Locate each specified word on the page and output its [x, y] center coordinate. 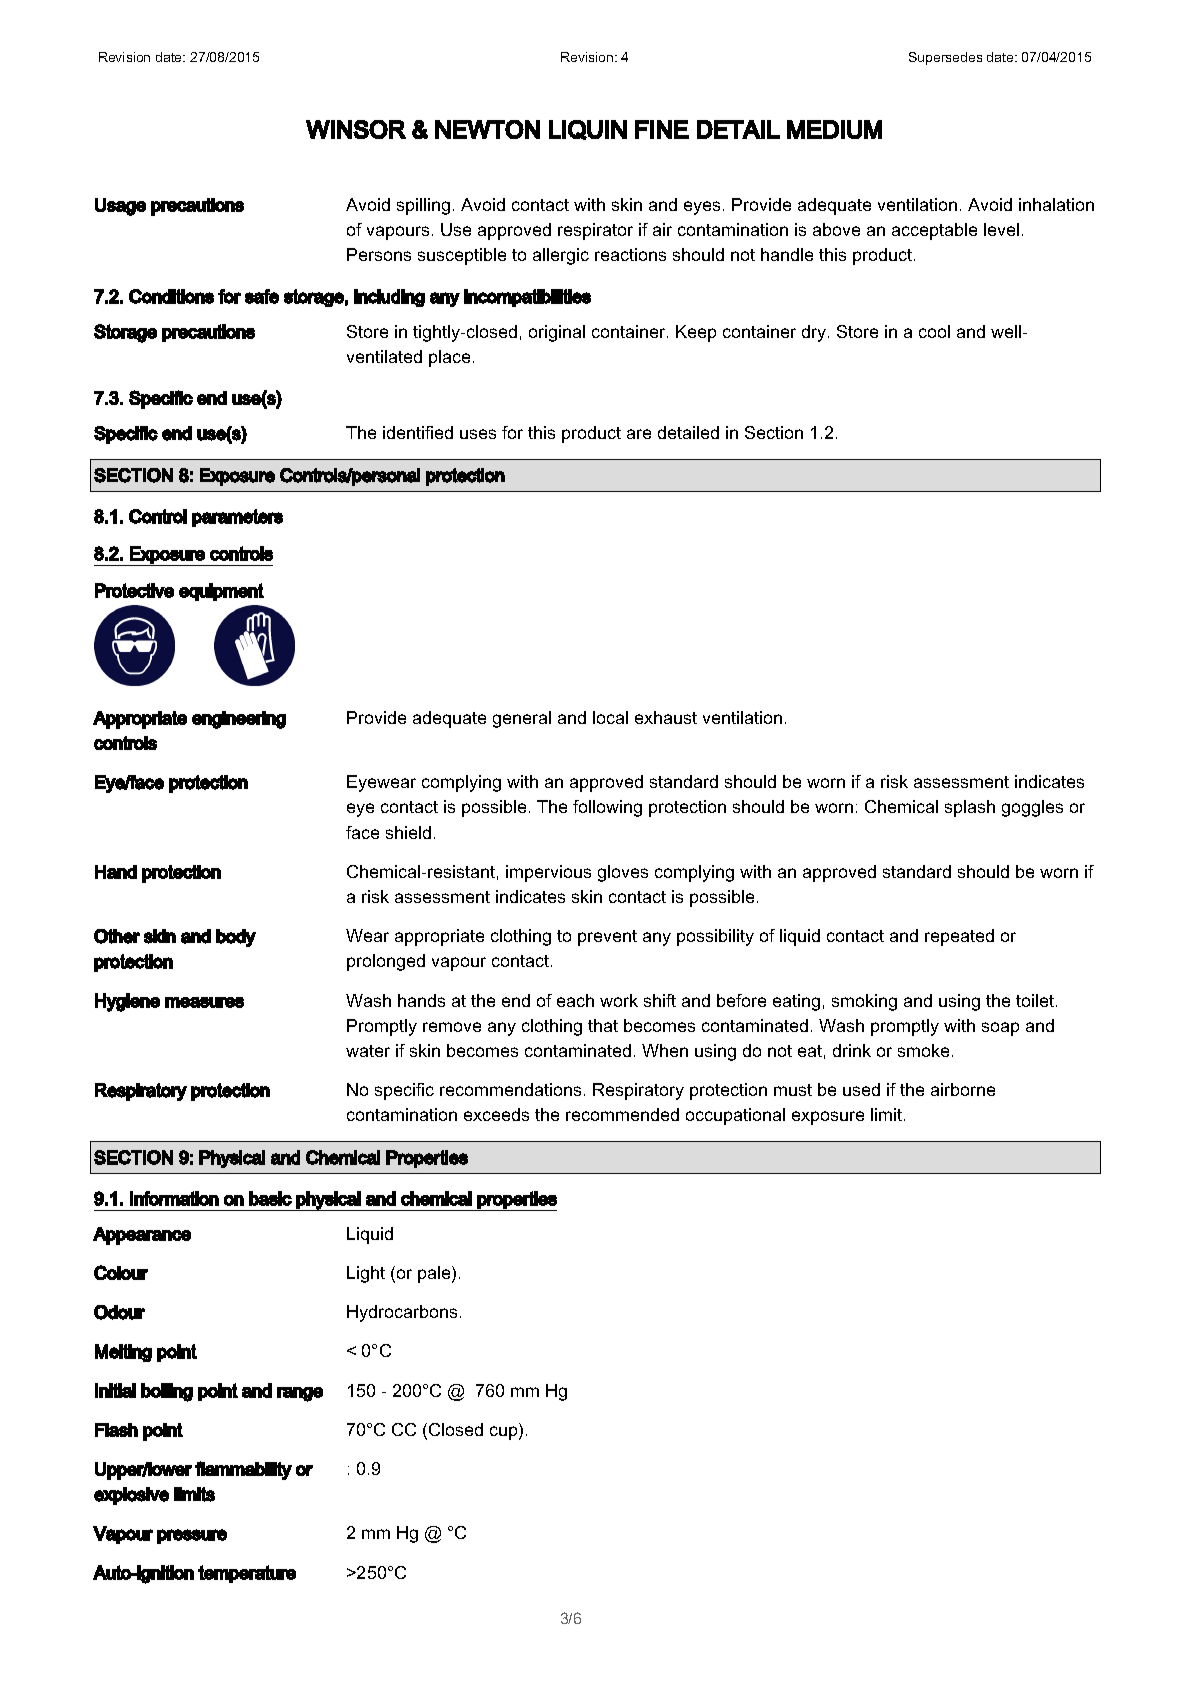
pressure [192, 1536]
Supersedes [945, 58]
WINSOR [356, 129]
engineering [239, 720]
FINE [662, 129]
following [607, 808]
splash [970, 808]
